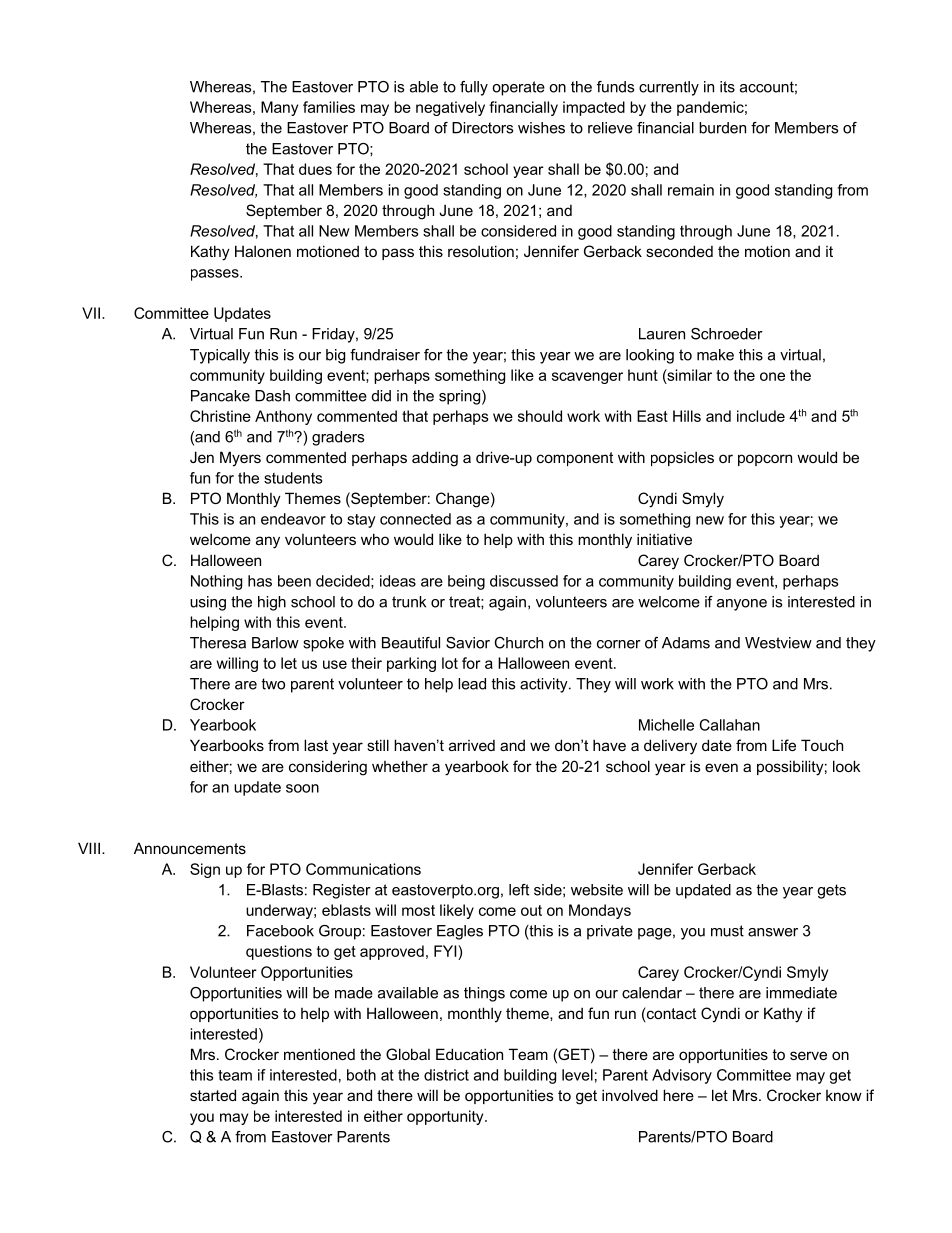 The width and height of the screenshot is (952, 1233). I want to click on started, so click(213, 1095).
